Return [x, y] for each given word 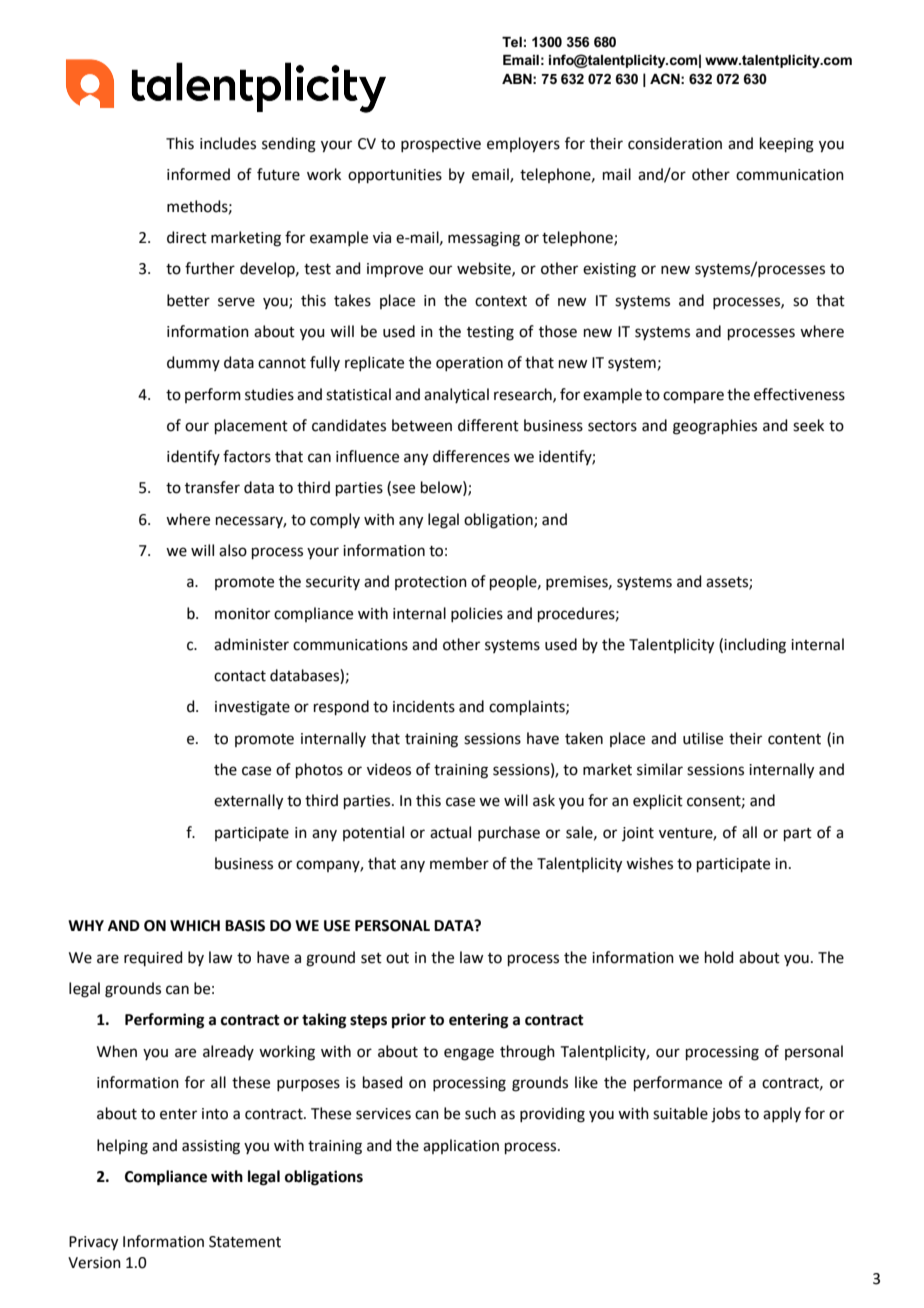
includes [228, 143]
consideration [675, 143]
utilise [703, 738]
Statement [245, 1242]
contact [240, 676]
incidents [424, 706]
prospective [441, 145]
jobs [725, 1115]
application [461, 1146]
